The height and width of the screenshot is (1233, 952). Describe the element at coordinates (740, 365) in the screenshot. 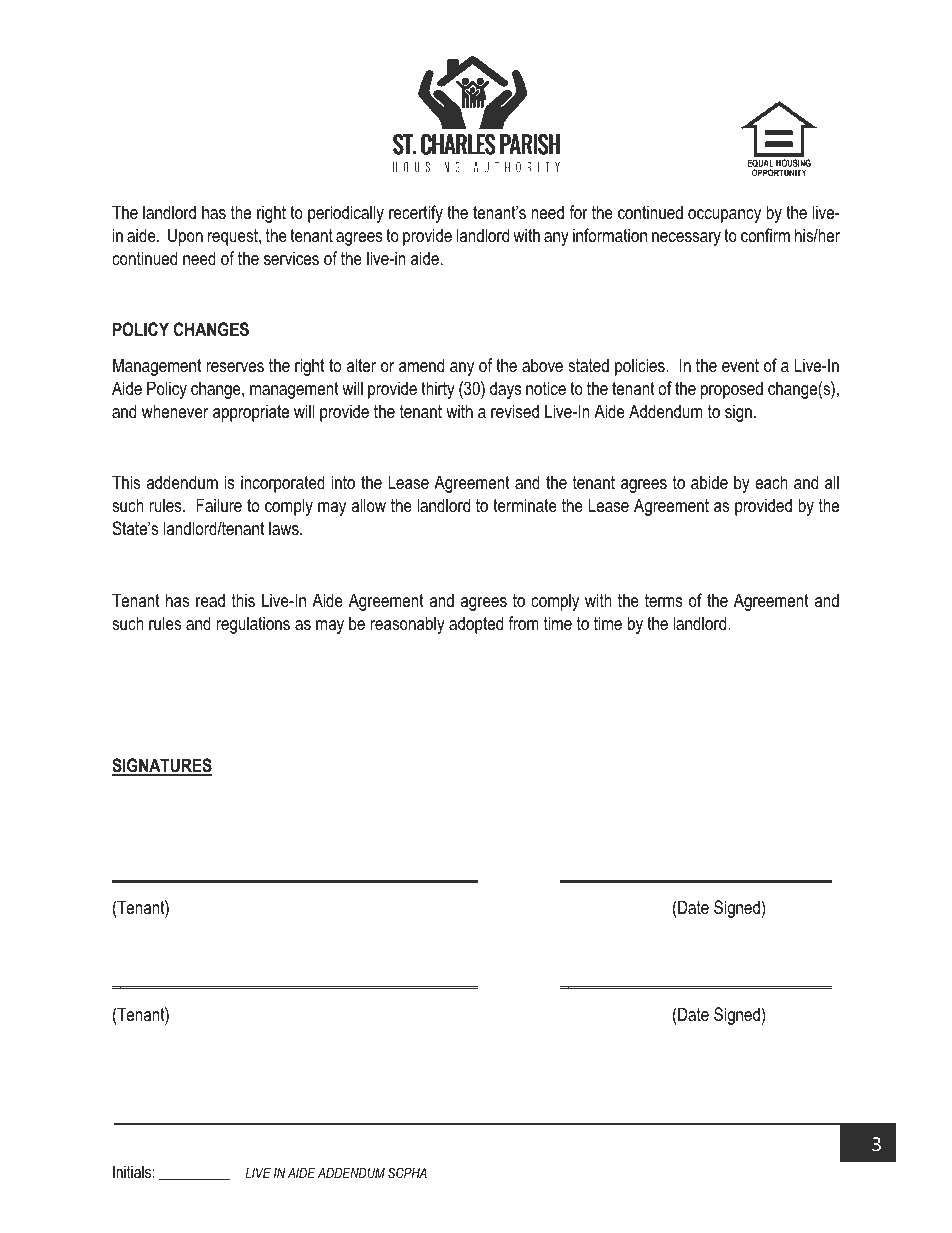

I see `event` at that location.
